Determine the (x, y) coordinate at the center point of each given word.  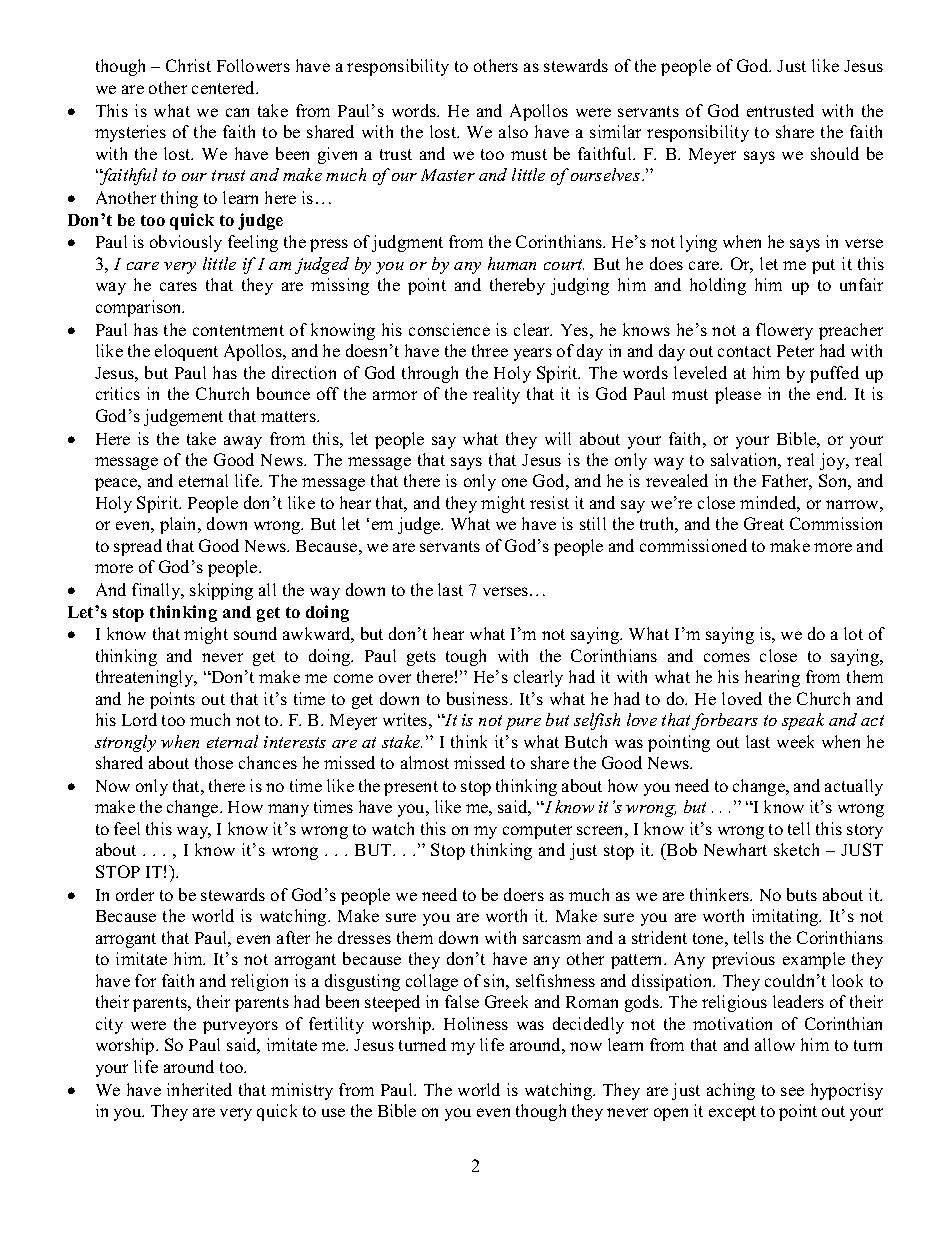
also (513, 131)
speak (803, 721)
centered (225, 87)
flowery (784, 331)
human (512, 263)
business (479, 698)
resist (549, 502)
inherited (199, 1089)
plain (180, 525)
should (835, 153)
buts (802, 894)
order (135, 894)
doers (524, 894)
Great (764, 523)
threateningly (146, 678)
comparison (140, 308)
